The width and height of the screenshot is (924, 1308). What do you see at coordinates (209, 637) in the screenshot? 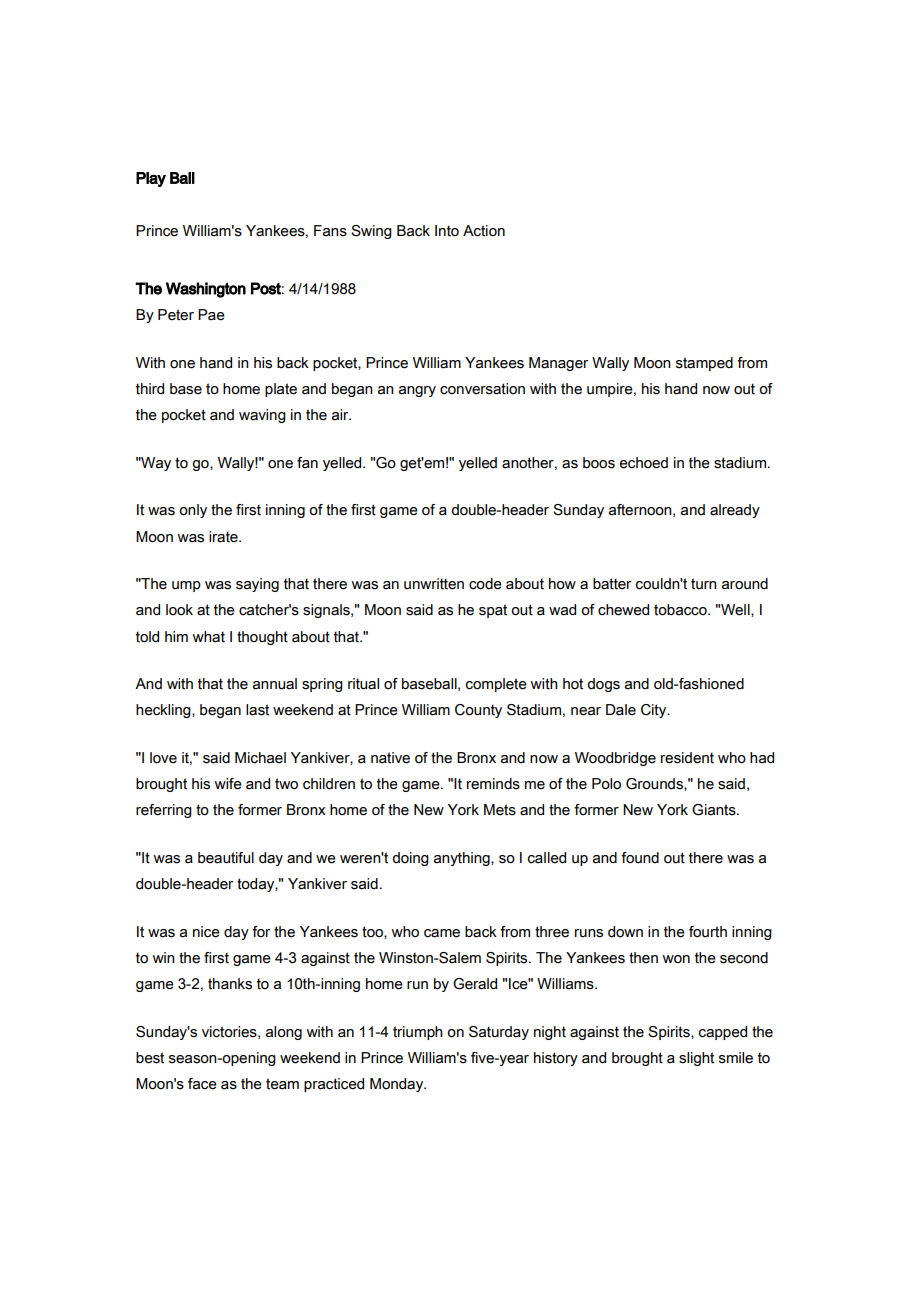
I see `what` at bounding box center [209, 637].
